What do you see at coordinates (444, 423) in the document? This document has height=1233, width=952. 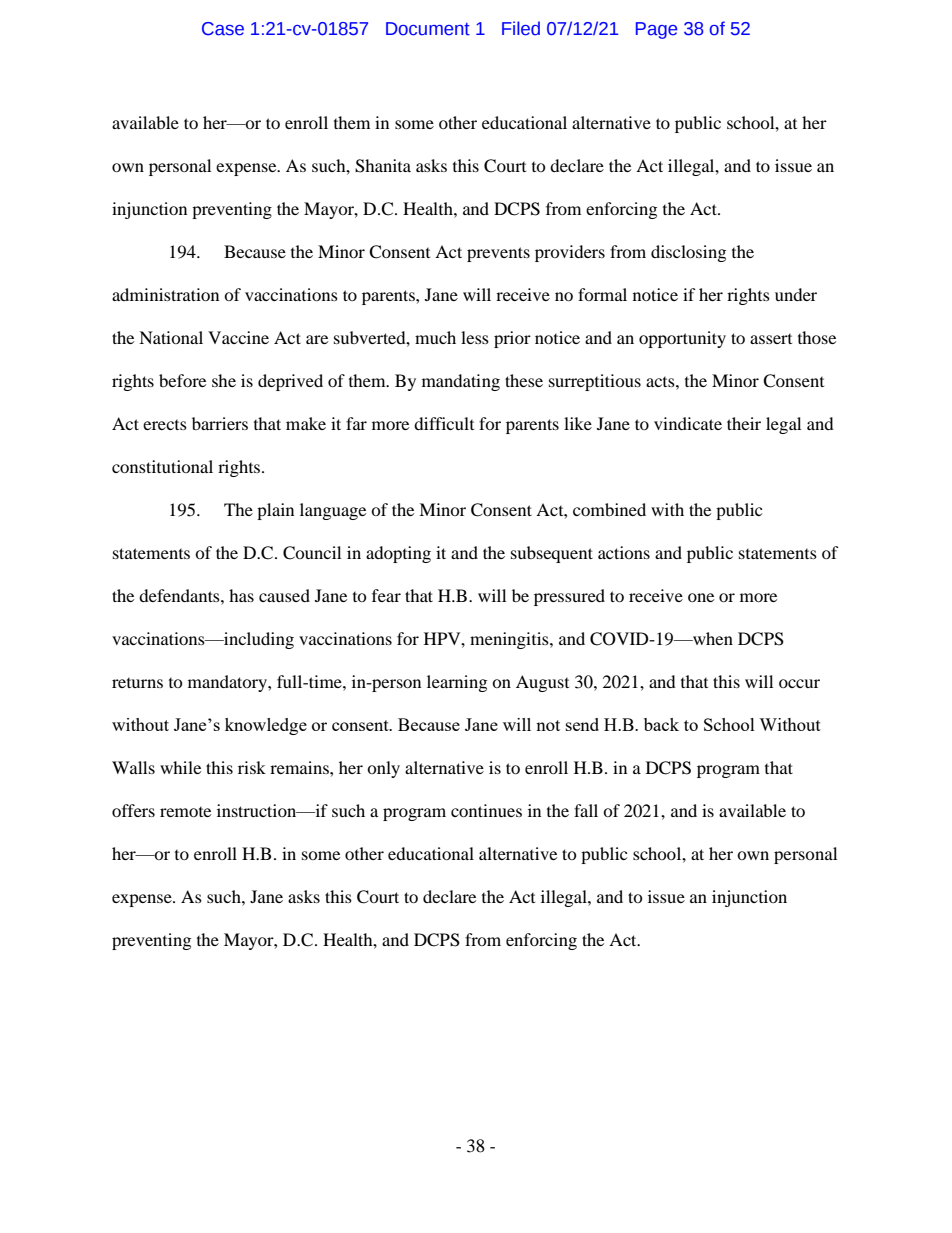 I see `difficult` at bounding box center [444, 423].
